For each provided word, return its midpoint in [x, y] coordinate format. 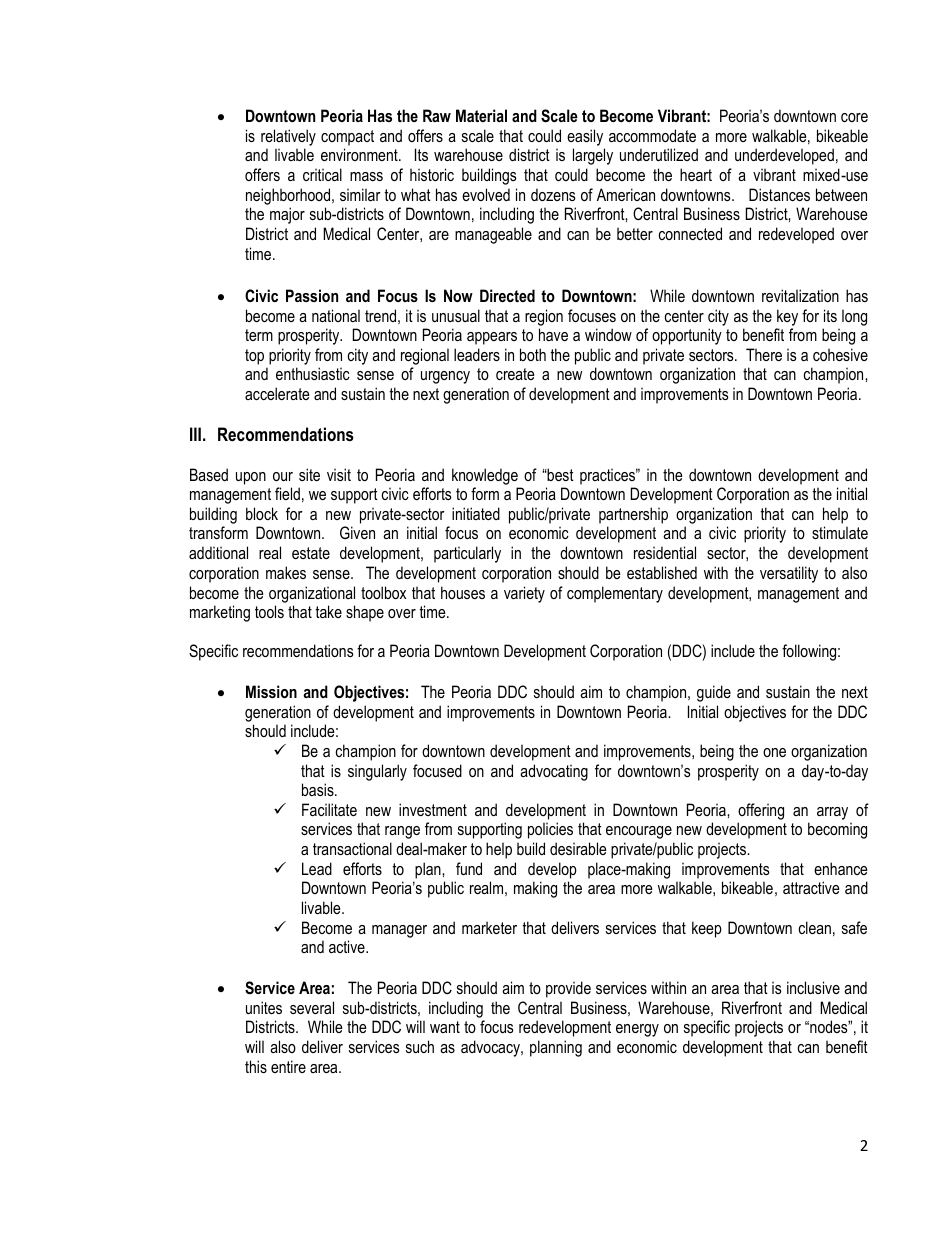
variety [524, 594]
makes [286, 572]
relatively [288, 137]
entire [288, 1066]
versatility [789, 574]
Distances [779, 194]
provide [568, 989]
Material [481, 115]
